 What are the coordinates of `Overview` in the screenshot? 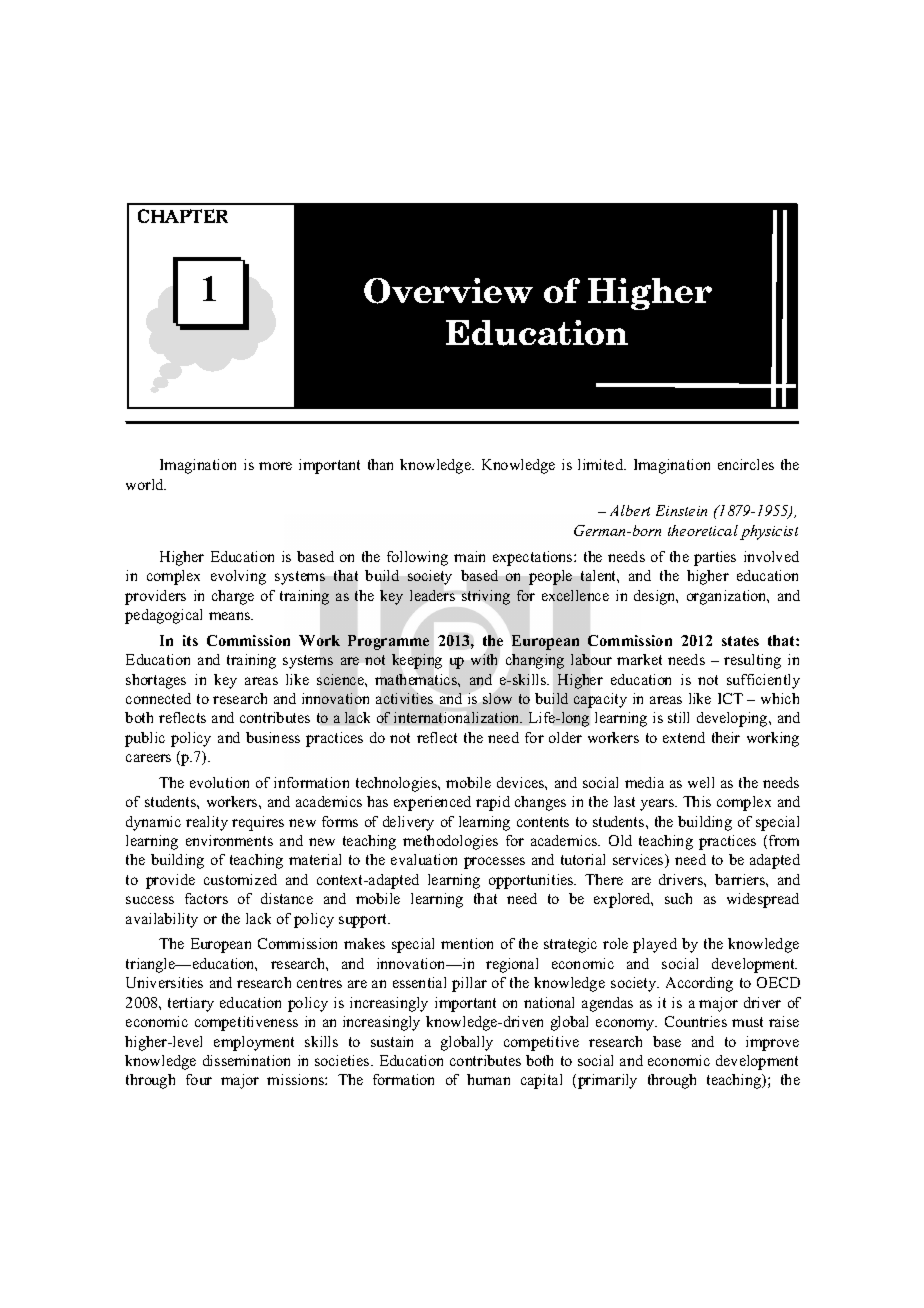 It's located at (448, 291).
